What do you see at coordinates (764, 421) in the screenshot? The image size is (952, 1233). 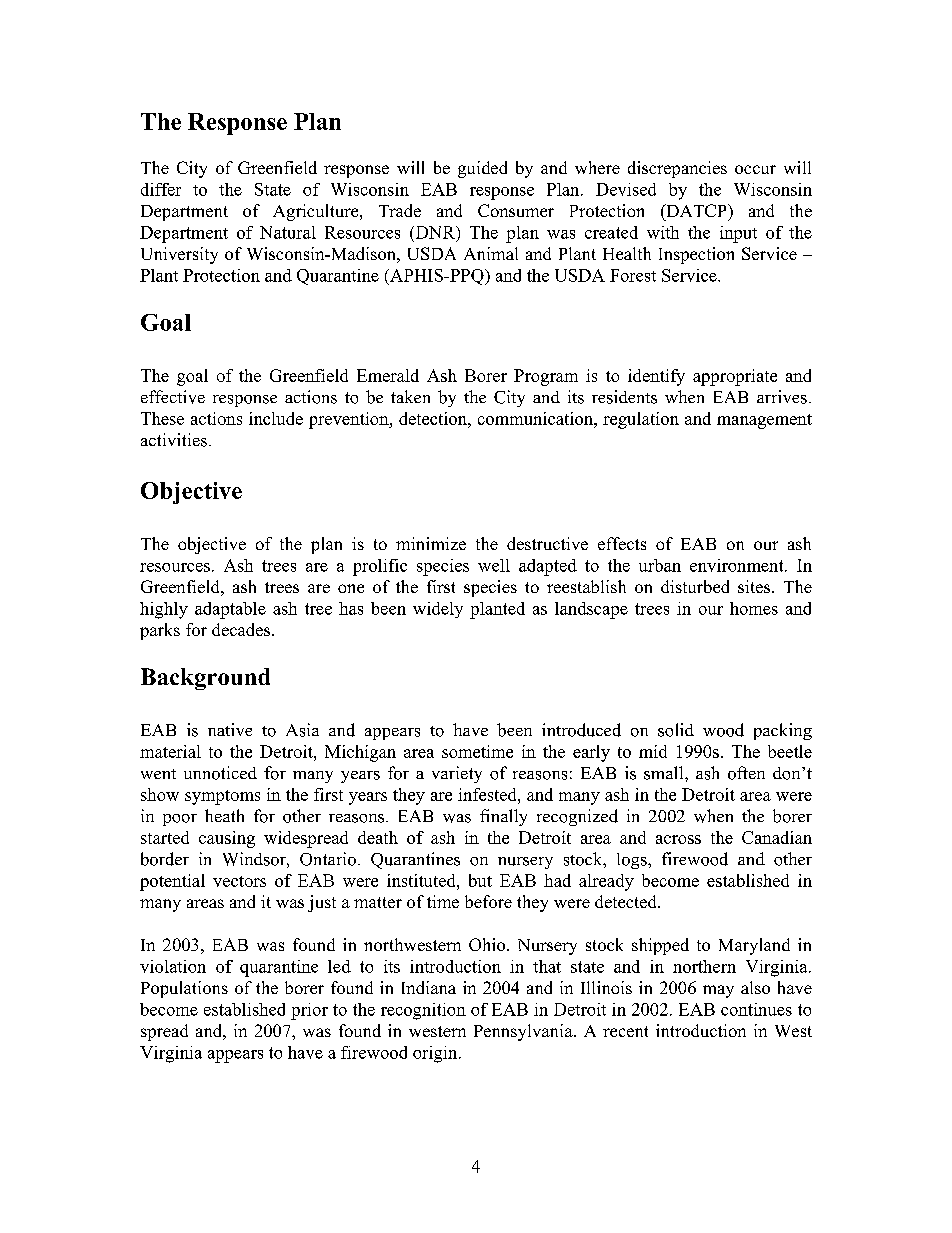 I see `management` at bounding box center [764, 421].
